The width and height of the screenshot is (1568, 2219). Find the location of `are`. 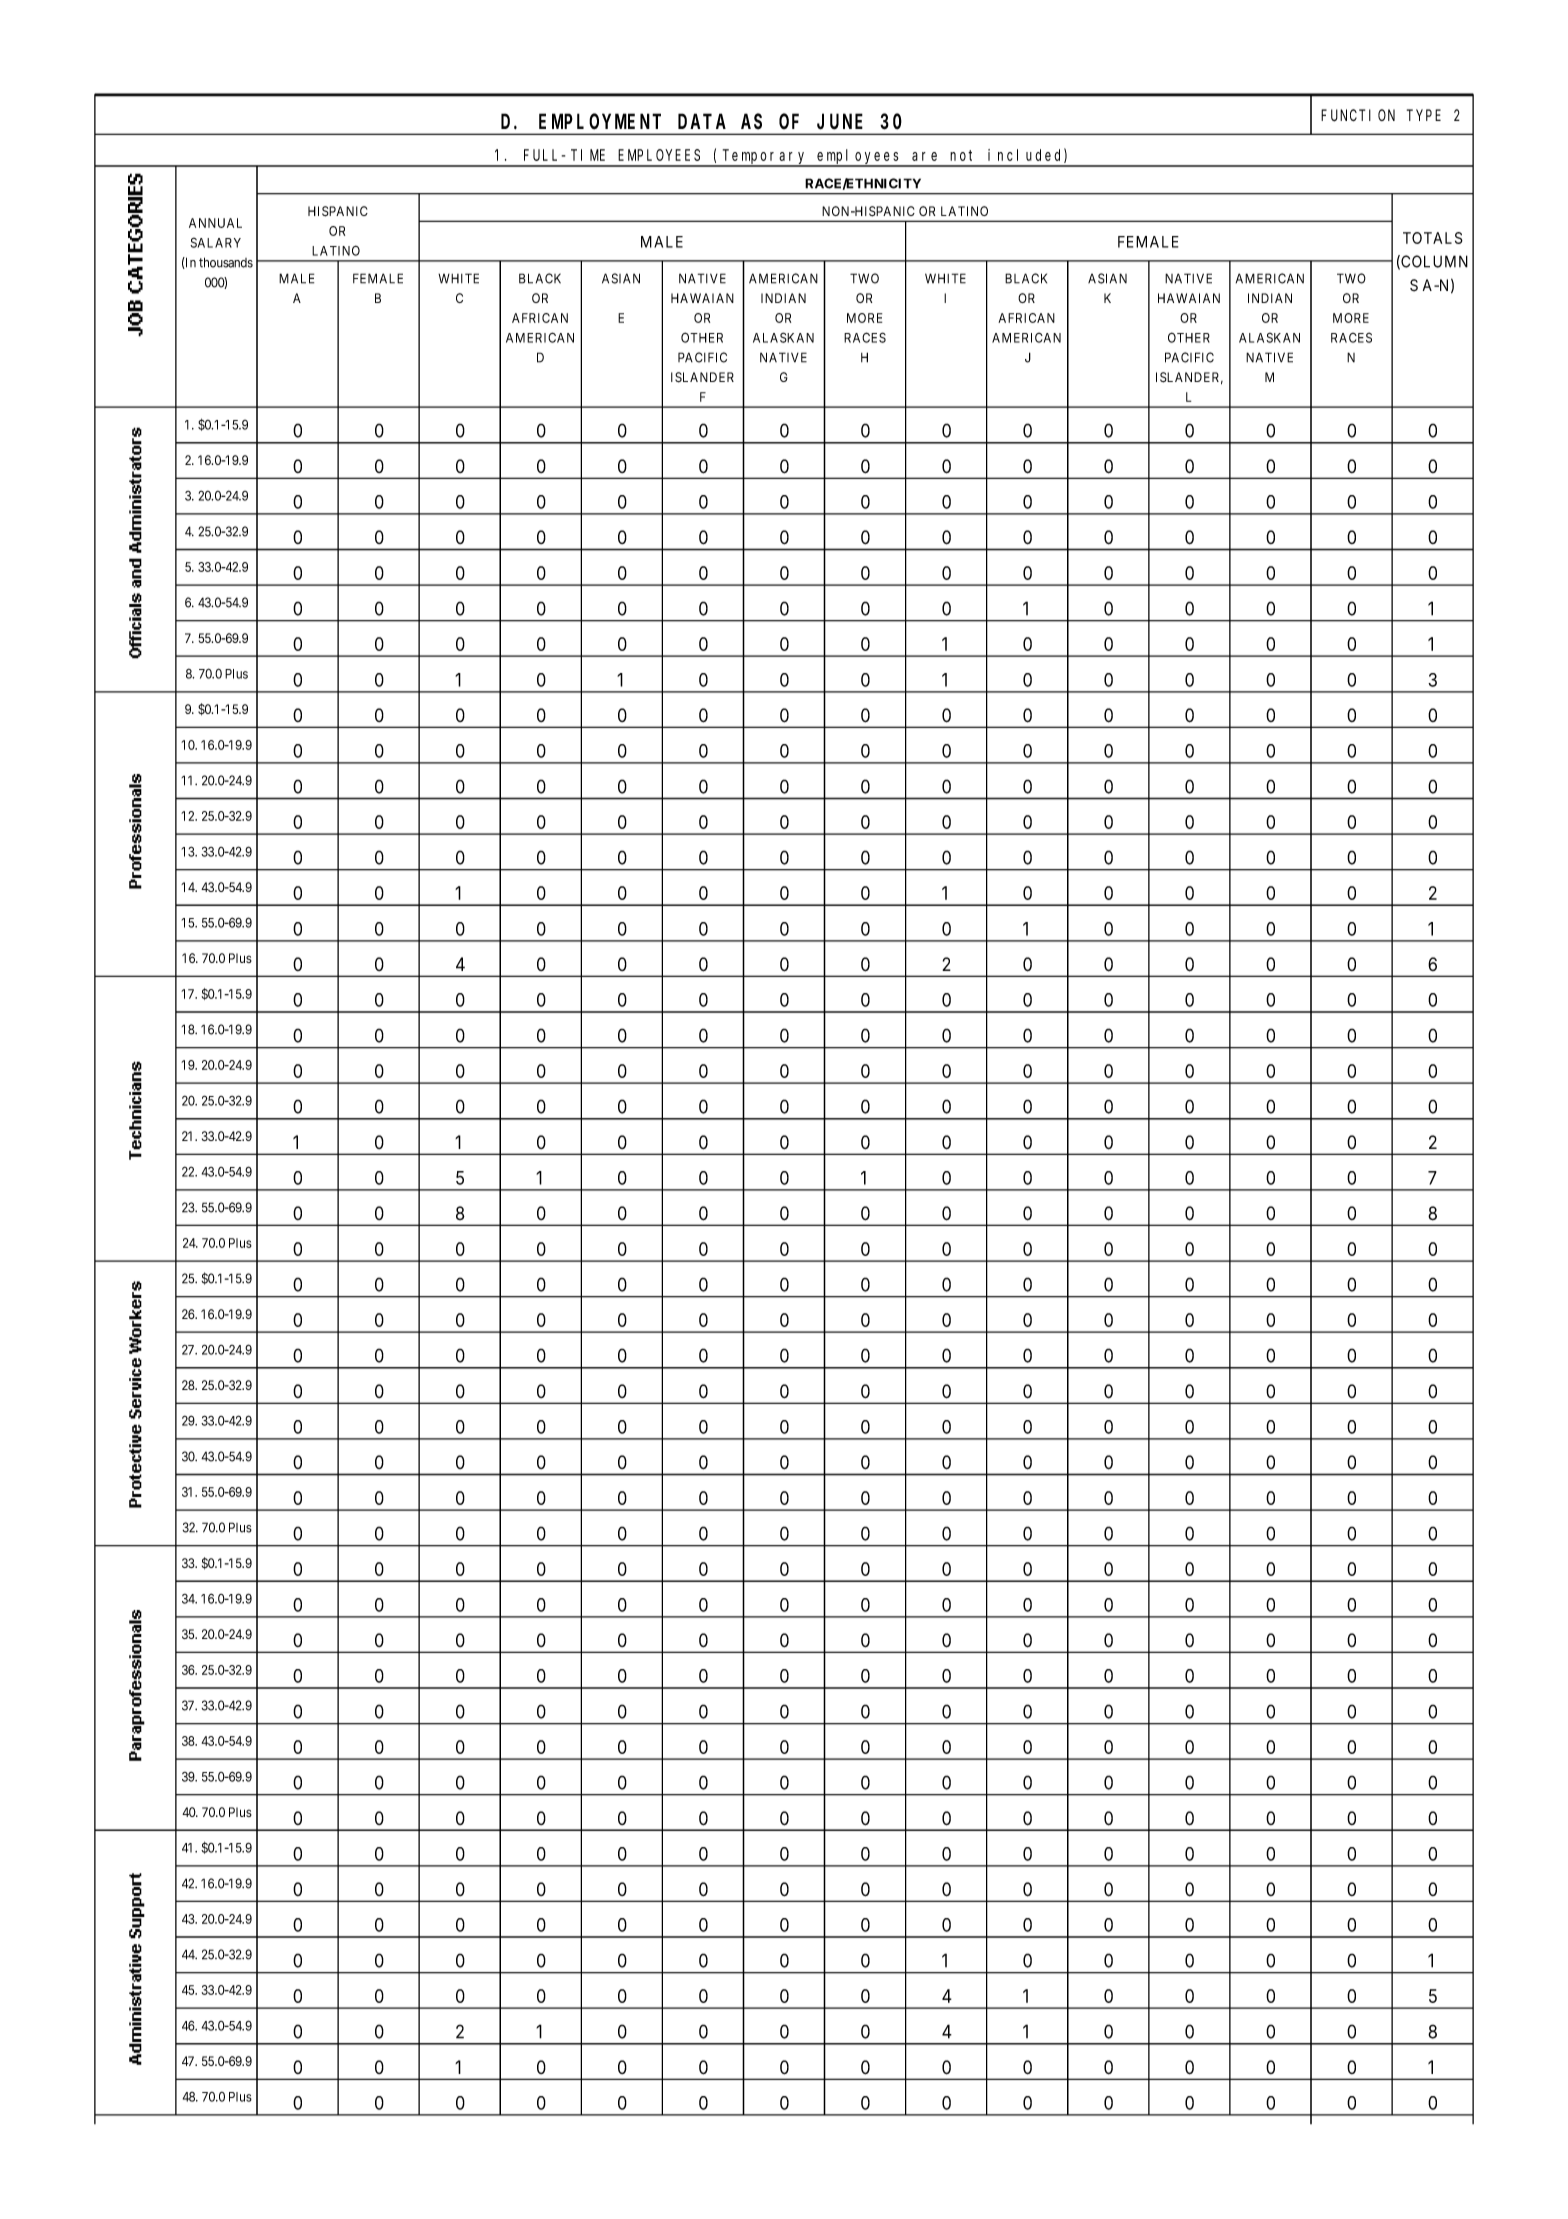

are is located at coordinates (924, 156).
